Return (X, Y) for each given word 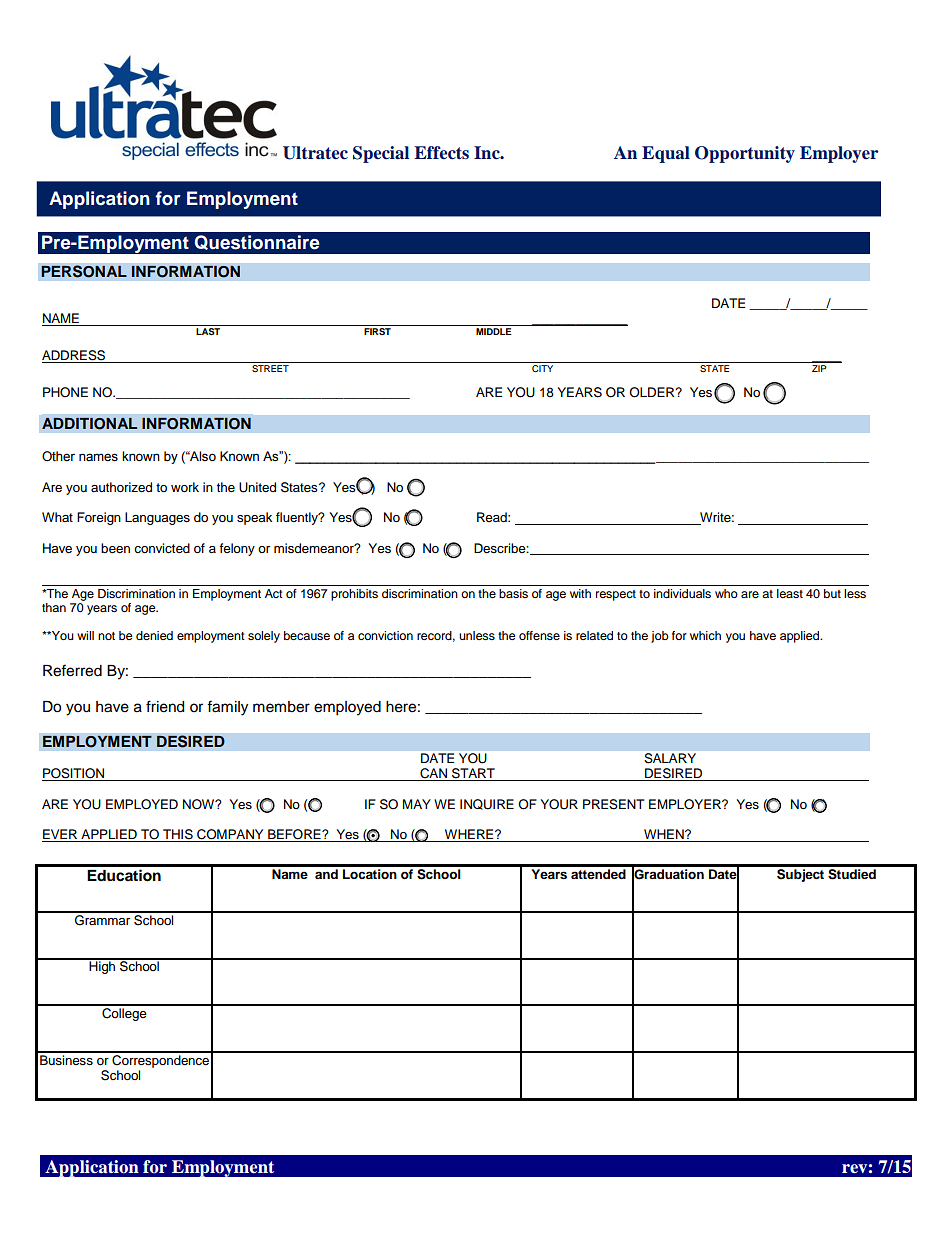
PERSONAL (84, 271)
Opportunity (745, 154)
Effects (441, 153)
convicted (162, 548)
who (726, 593)
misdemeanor (315, 548)
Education (124, 875)
